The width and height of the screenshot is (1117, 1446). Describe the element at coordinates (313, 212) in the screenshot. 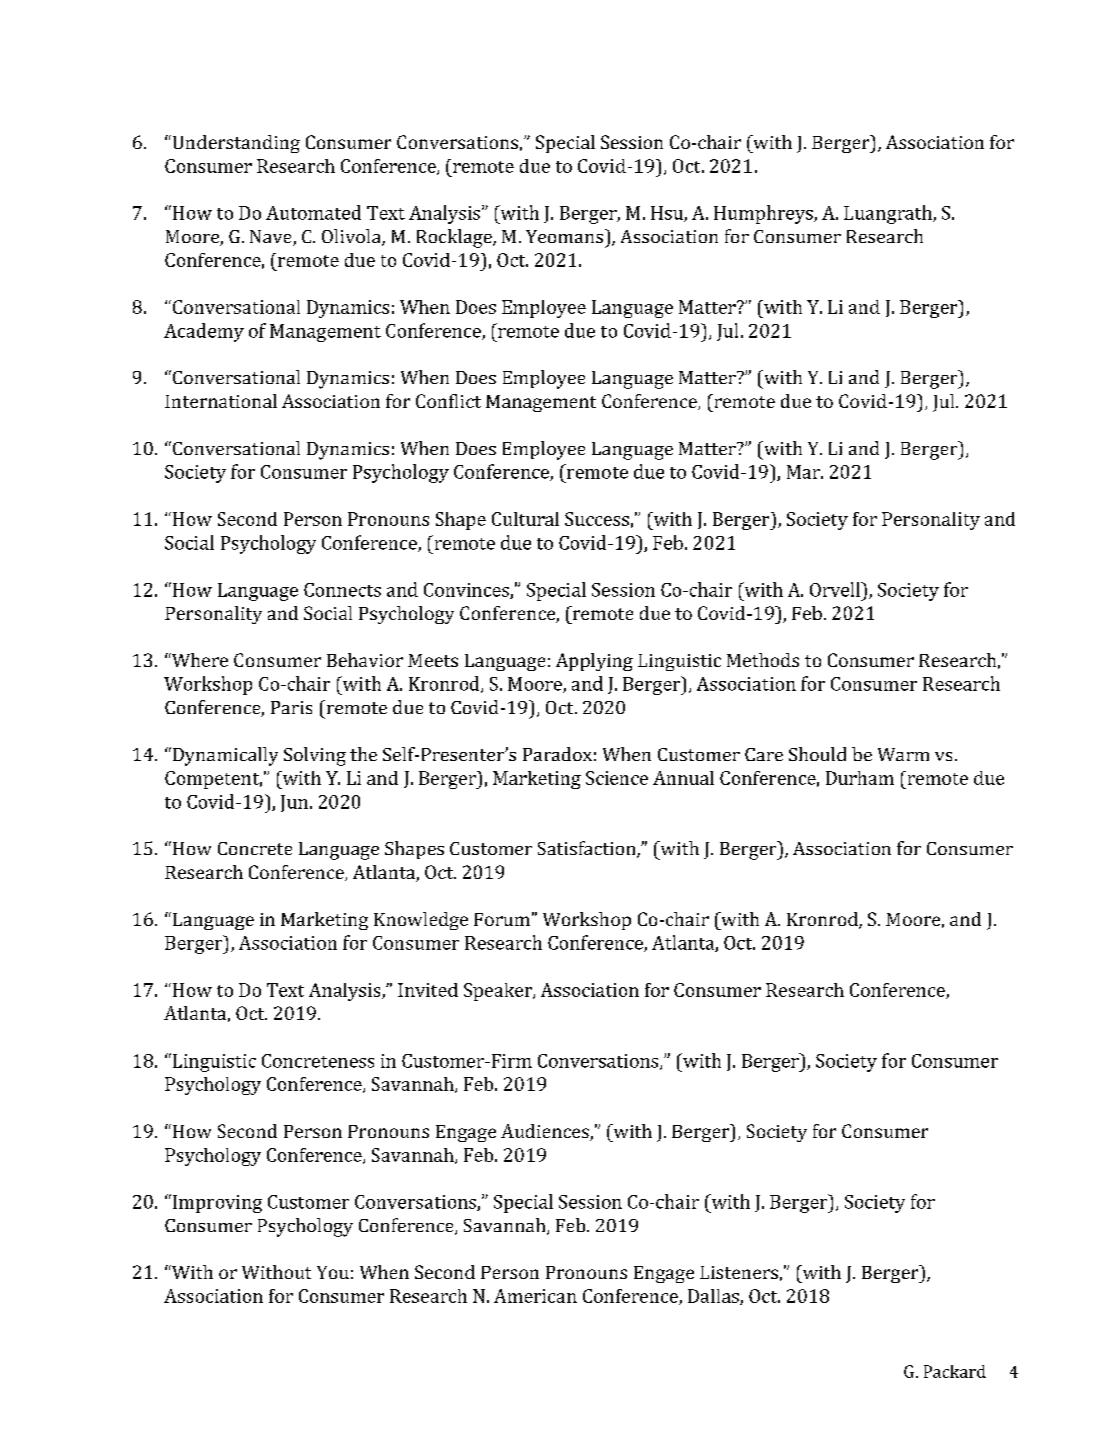

I see `Automated` at that location.
